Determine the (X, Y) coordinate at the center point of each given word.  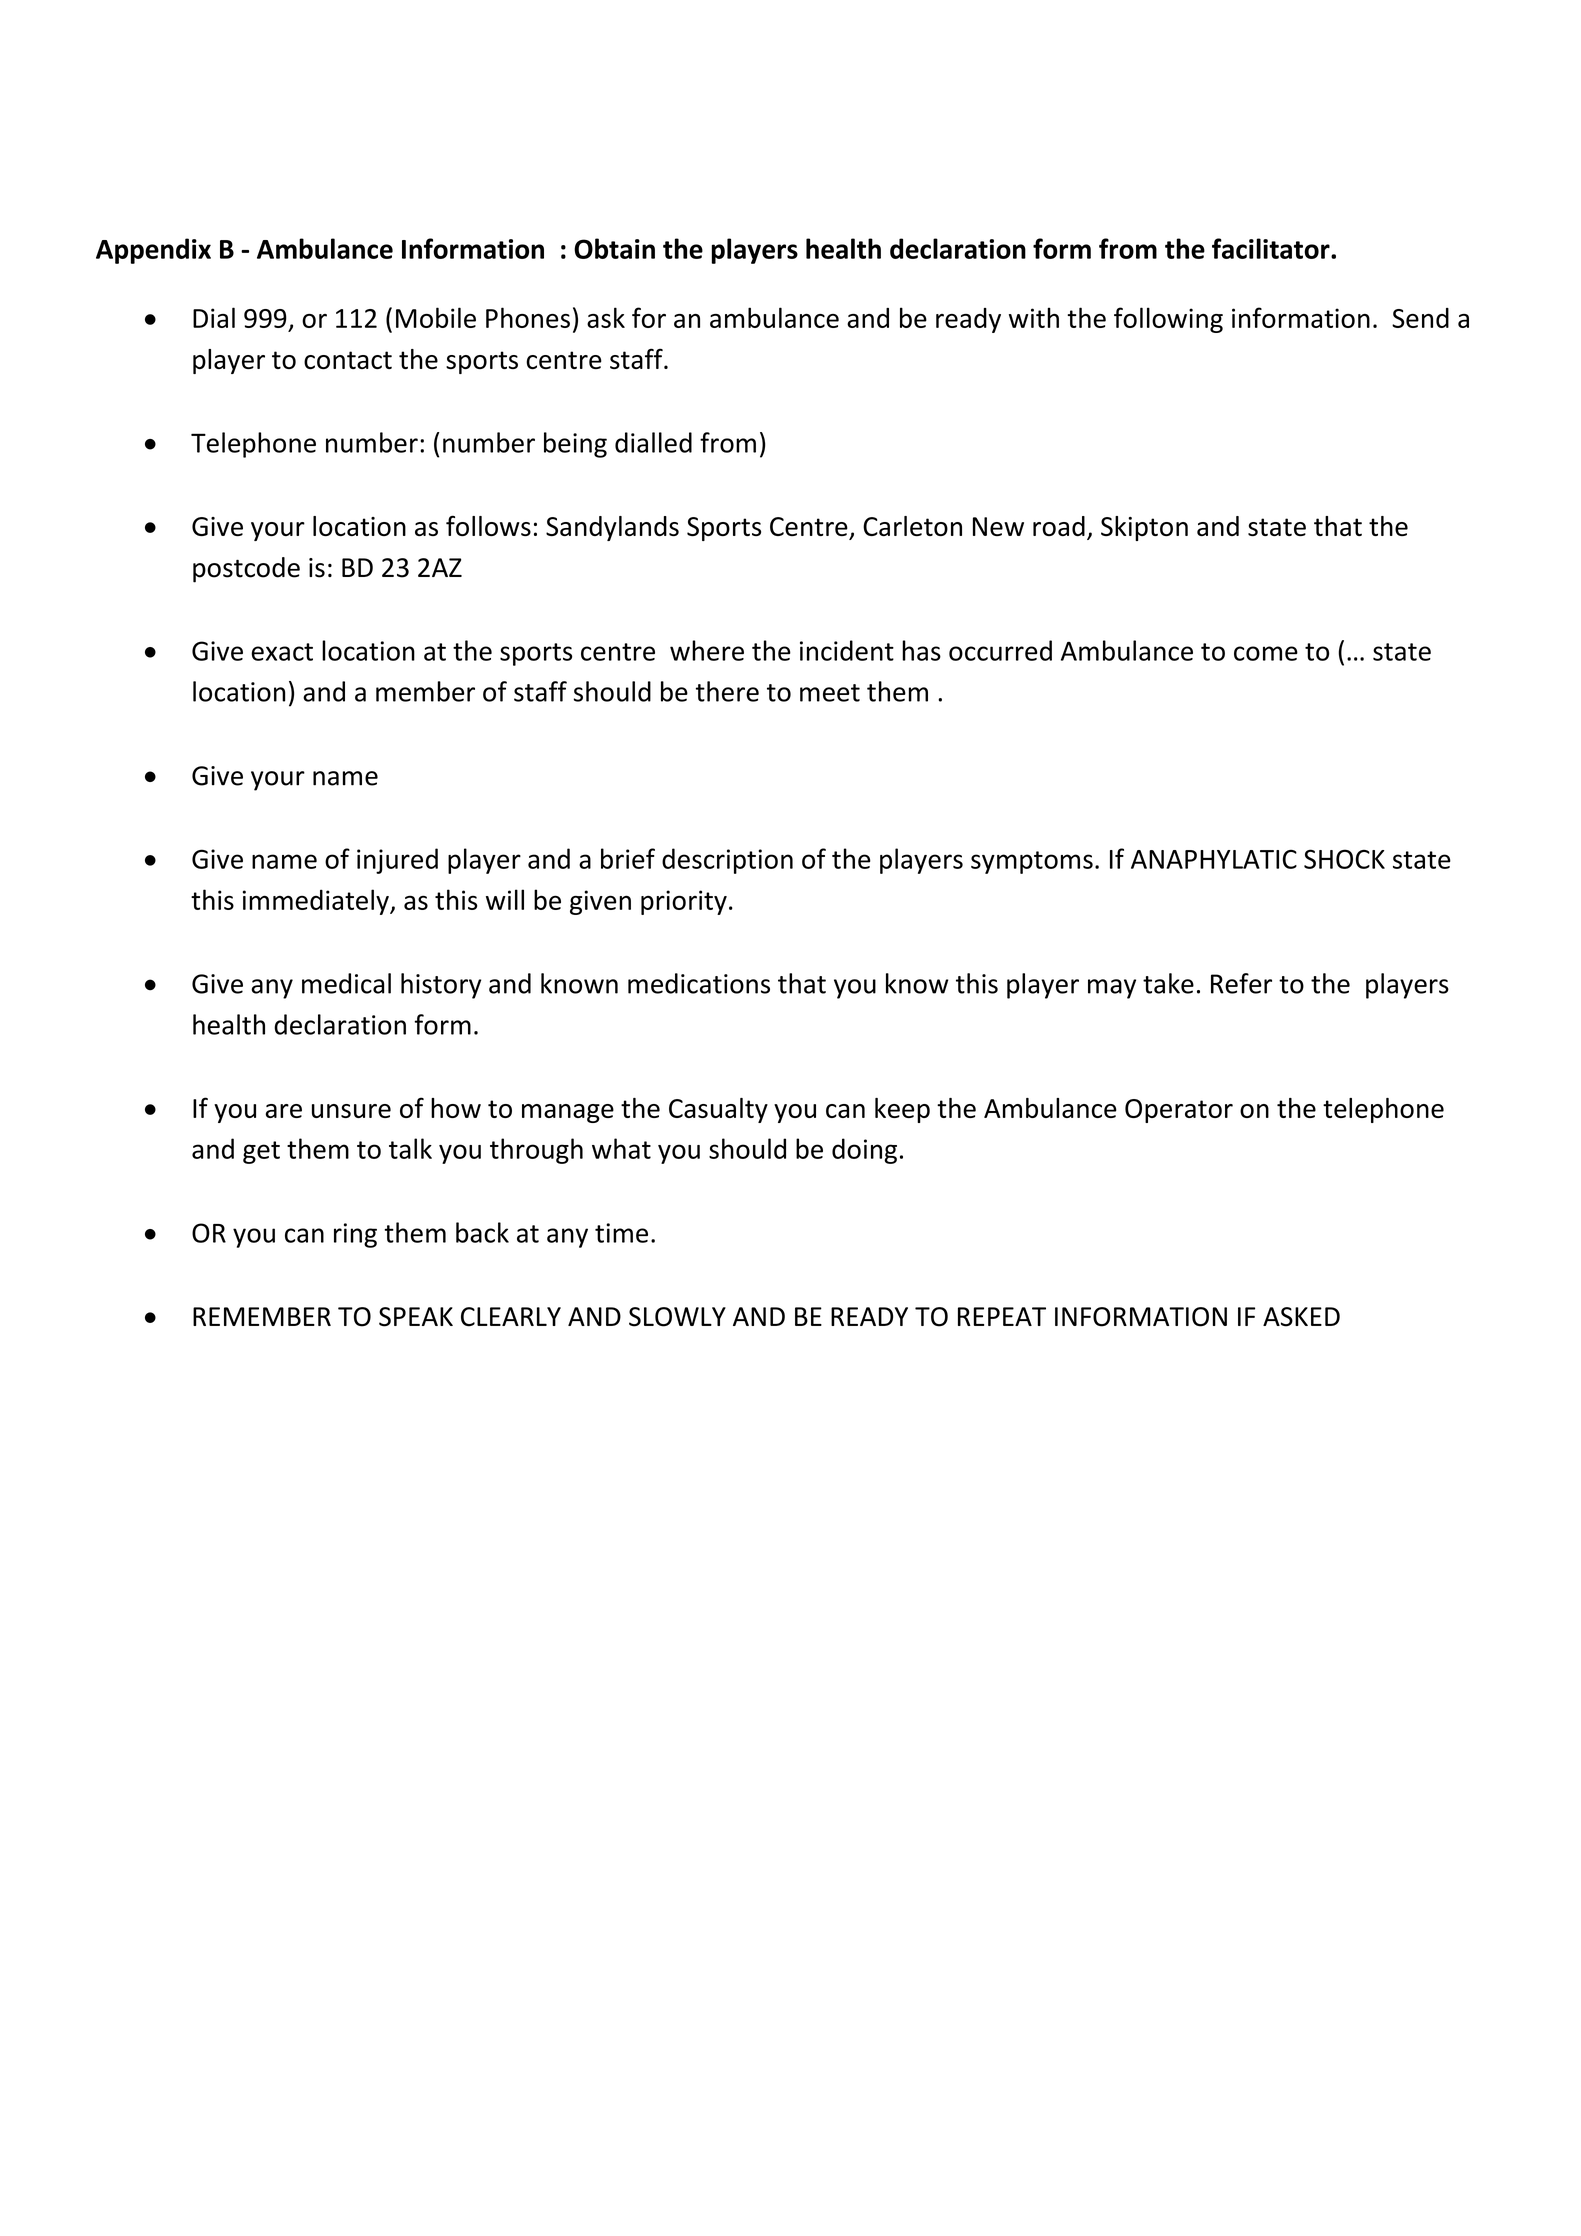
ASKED (1301, 1317)
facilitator (1272, 248)
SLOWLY (677, 1317)
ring (355, 1235)
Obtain (614, 248)
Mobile (436, 317)
